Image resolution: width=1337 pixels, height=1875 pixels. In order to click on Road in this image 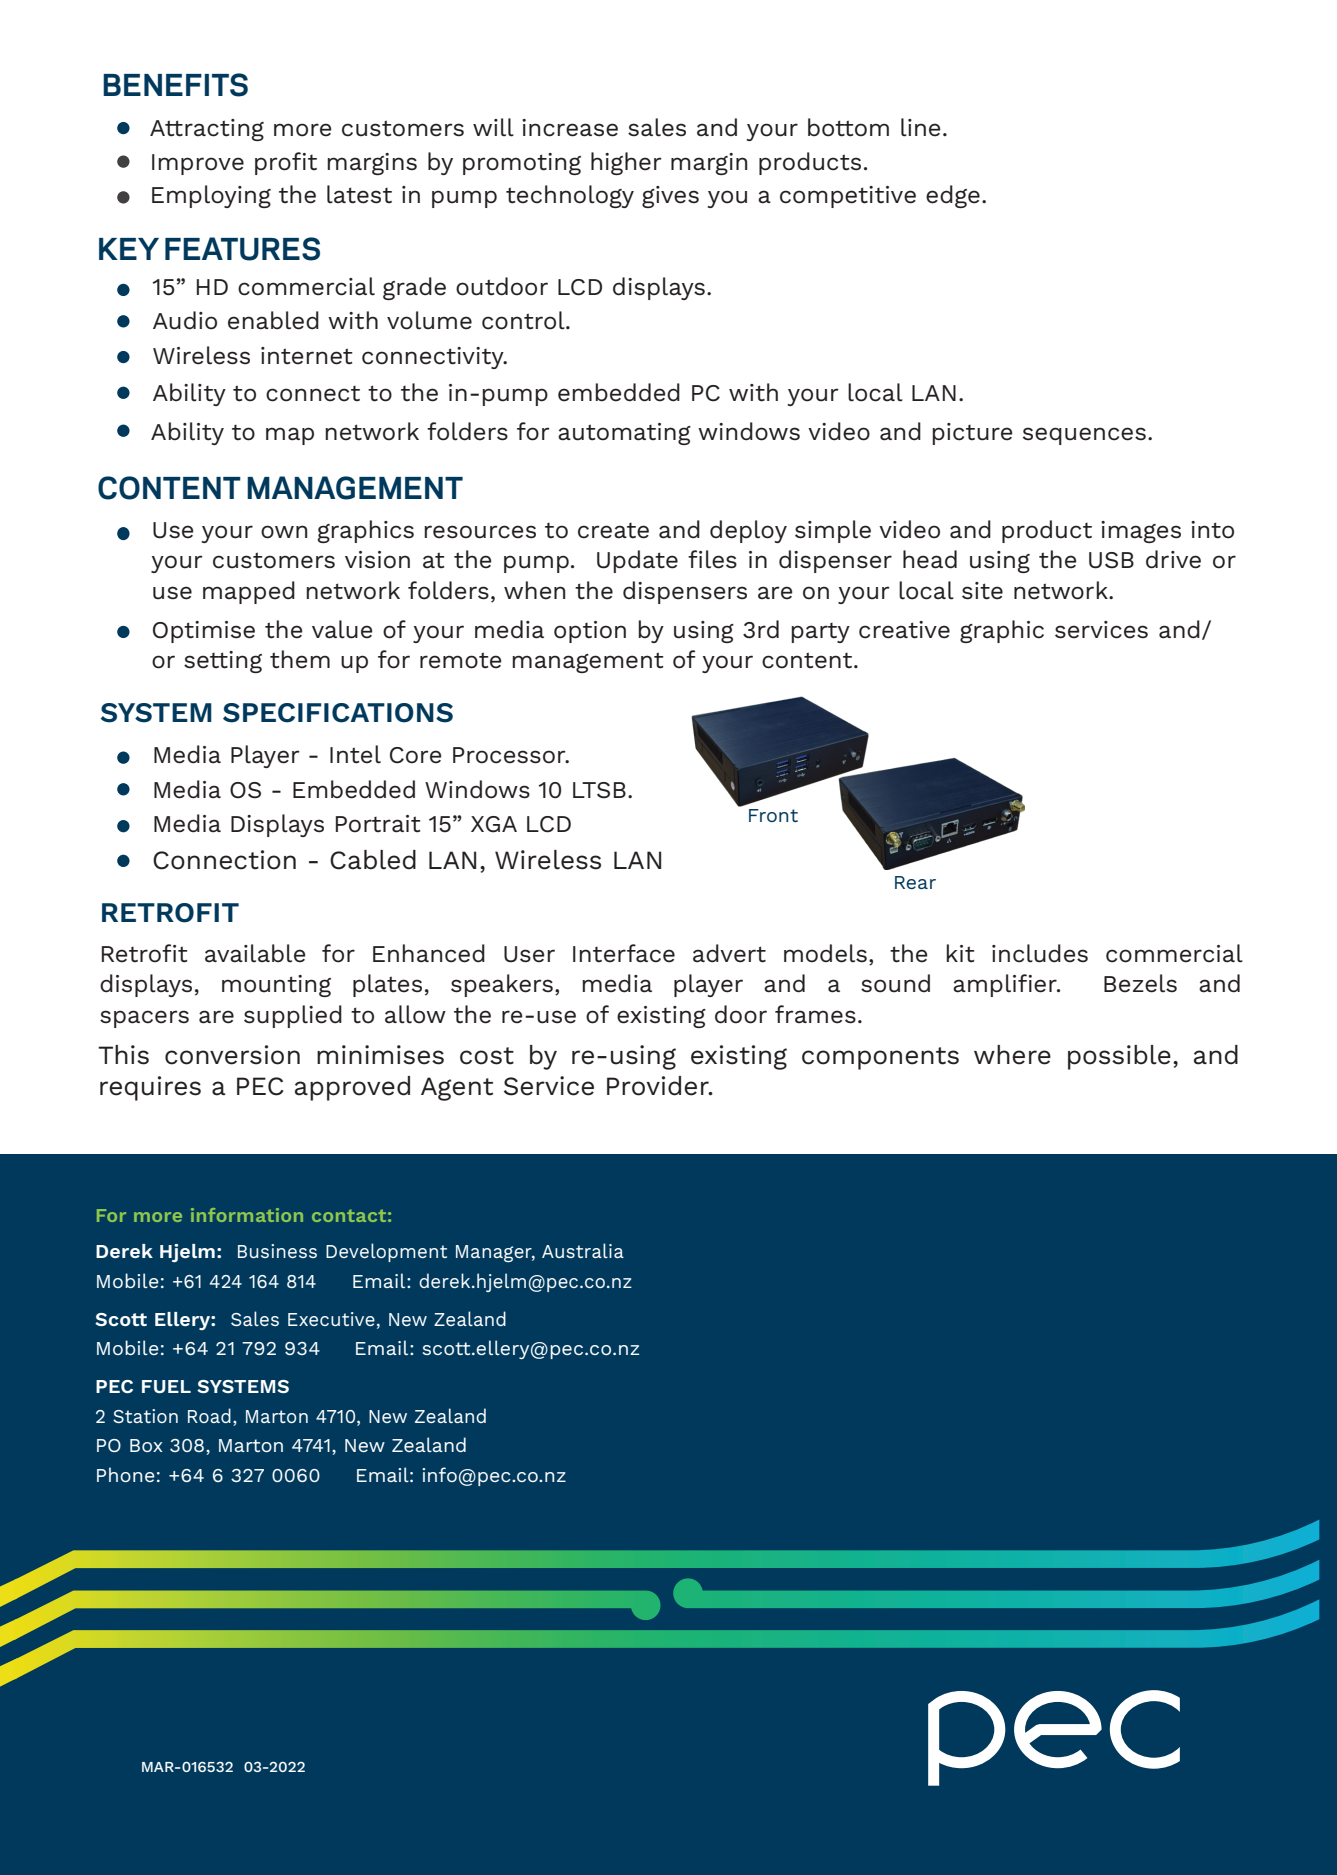, I will do `click(209, 1415)`.
